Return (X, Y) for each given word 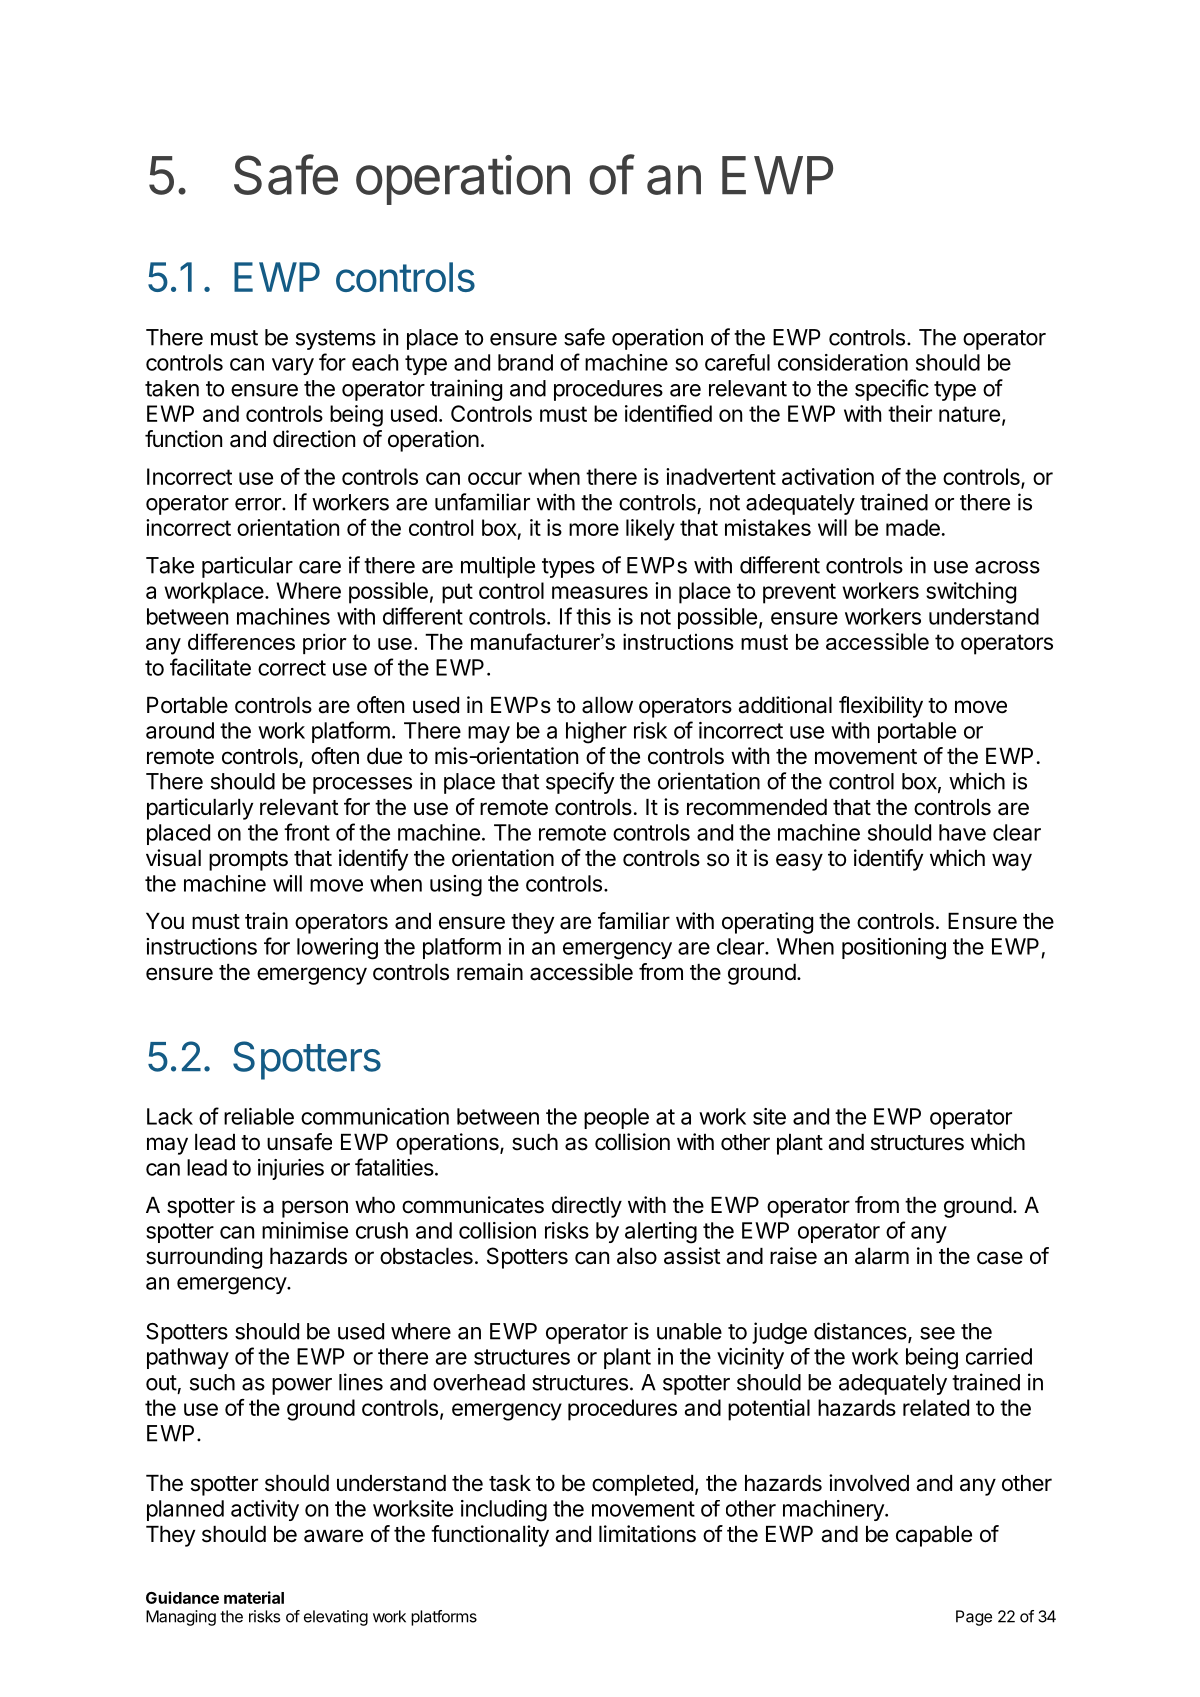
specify (580, 783)
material (254, 1597)
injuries (291, 1169)
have (962, 832)
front (307, 832)
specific (892, 390)
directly (587, 1207)
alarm (882, 1256)
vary (293, 366)
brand (525, 362)
